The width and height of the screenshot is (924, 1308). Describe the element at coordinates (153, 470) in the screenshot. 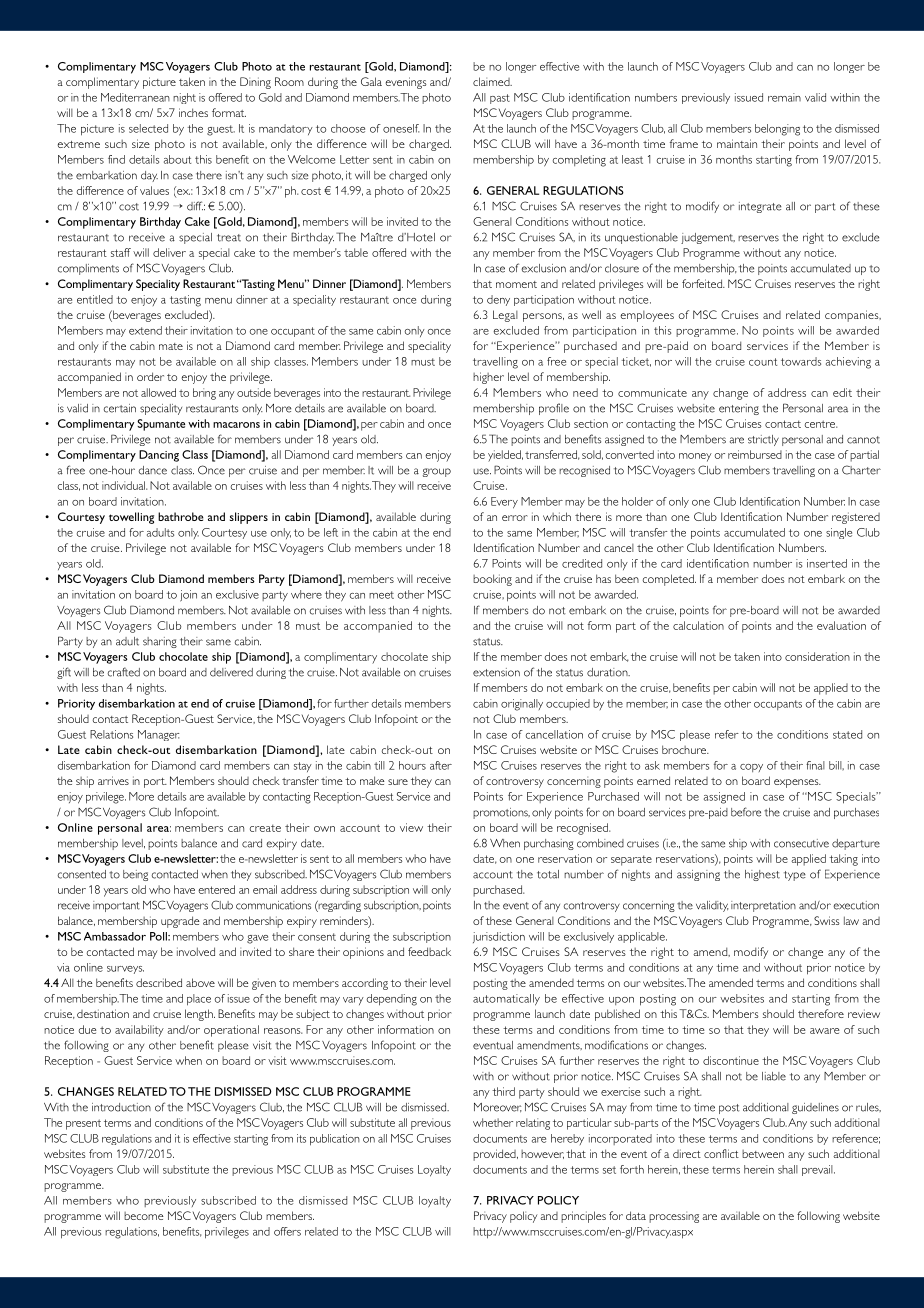

I see `dance` at that location.
